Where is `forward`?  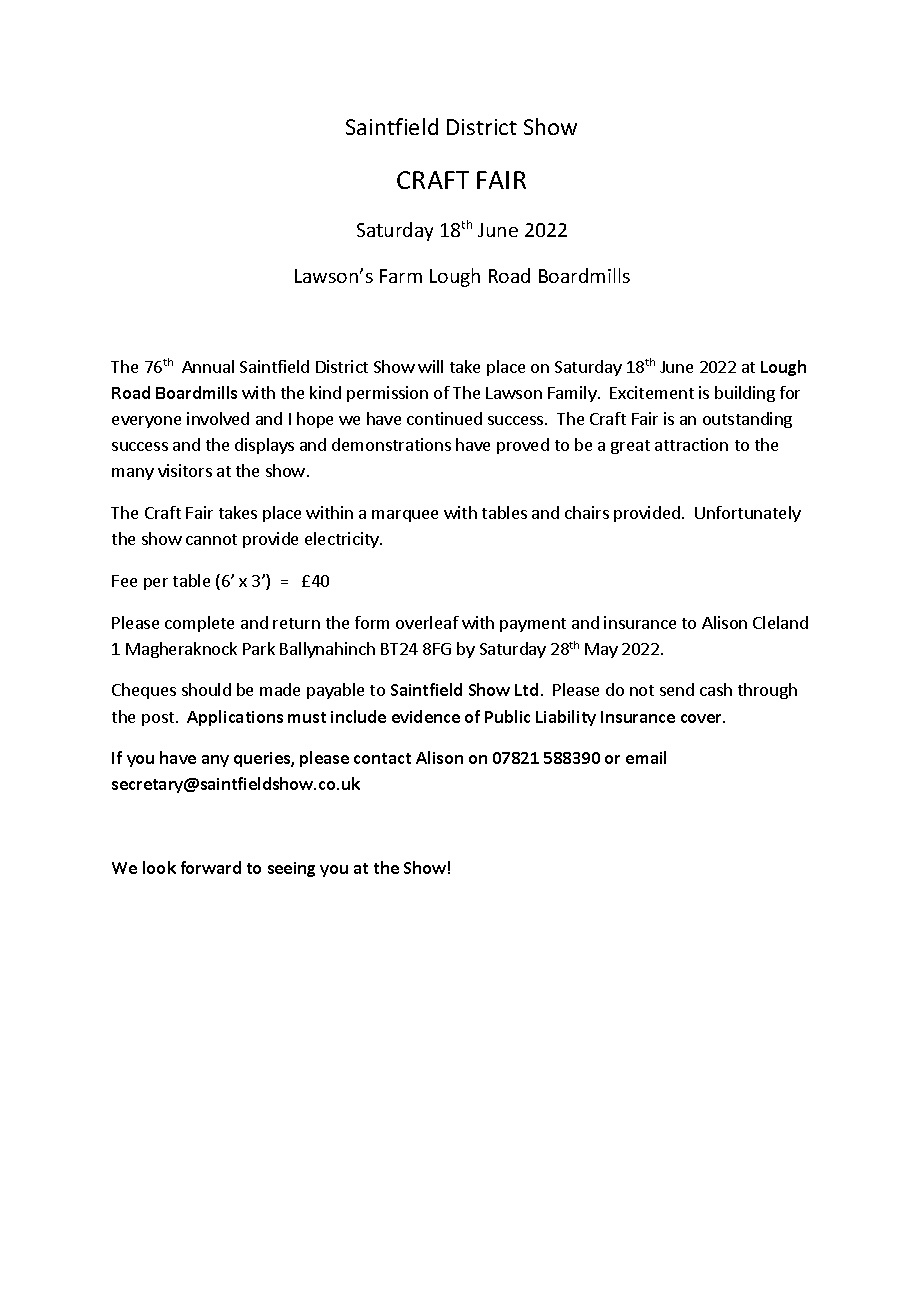 forward is located at coordinates (211, 867).
